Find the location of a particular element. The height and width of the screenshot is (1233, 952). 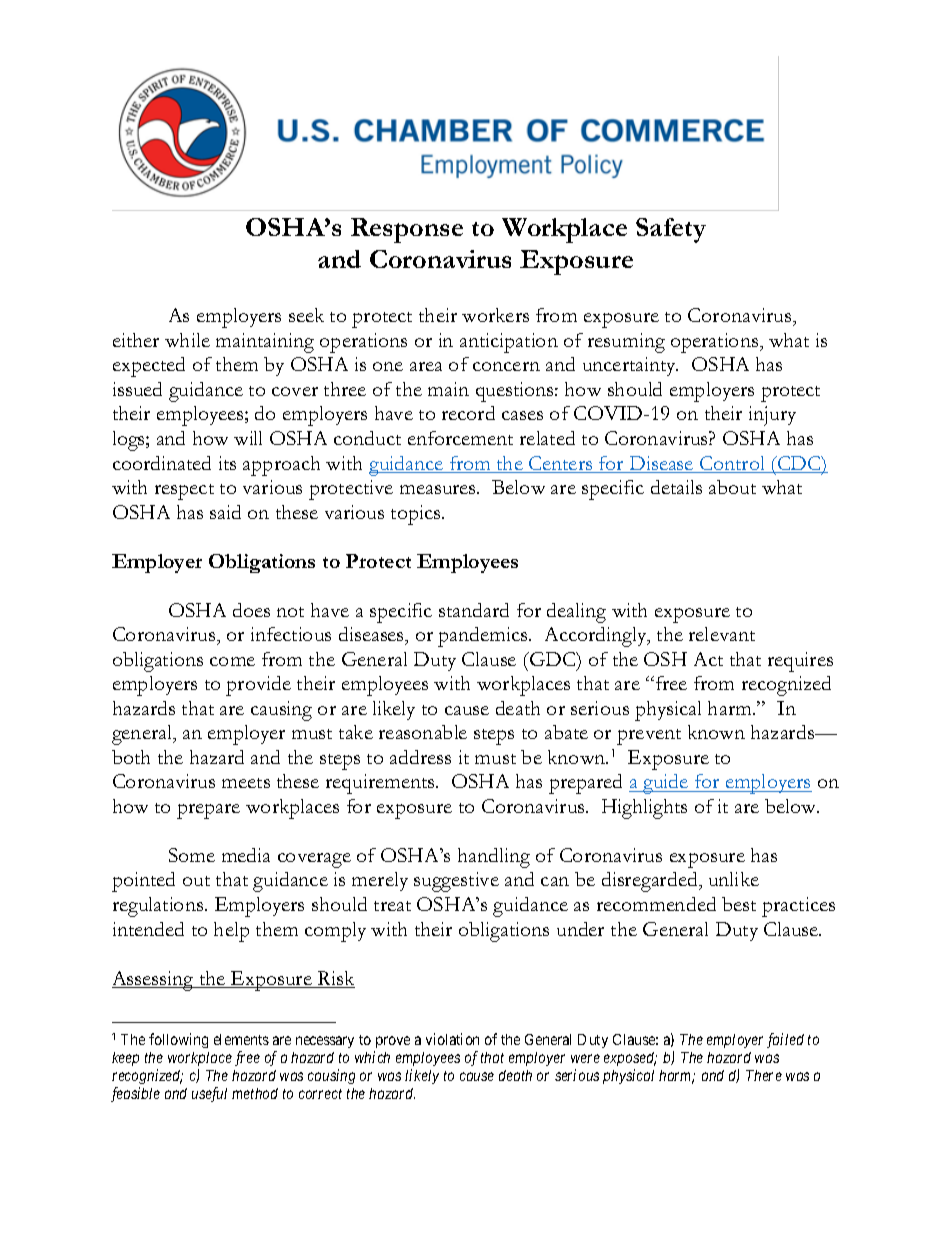

useful is located at coordinates (209, 1094).
